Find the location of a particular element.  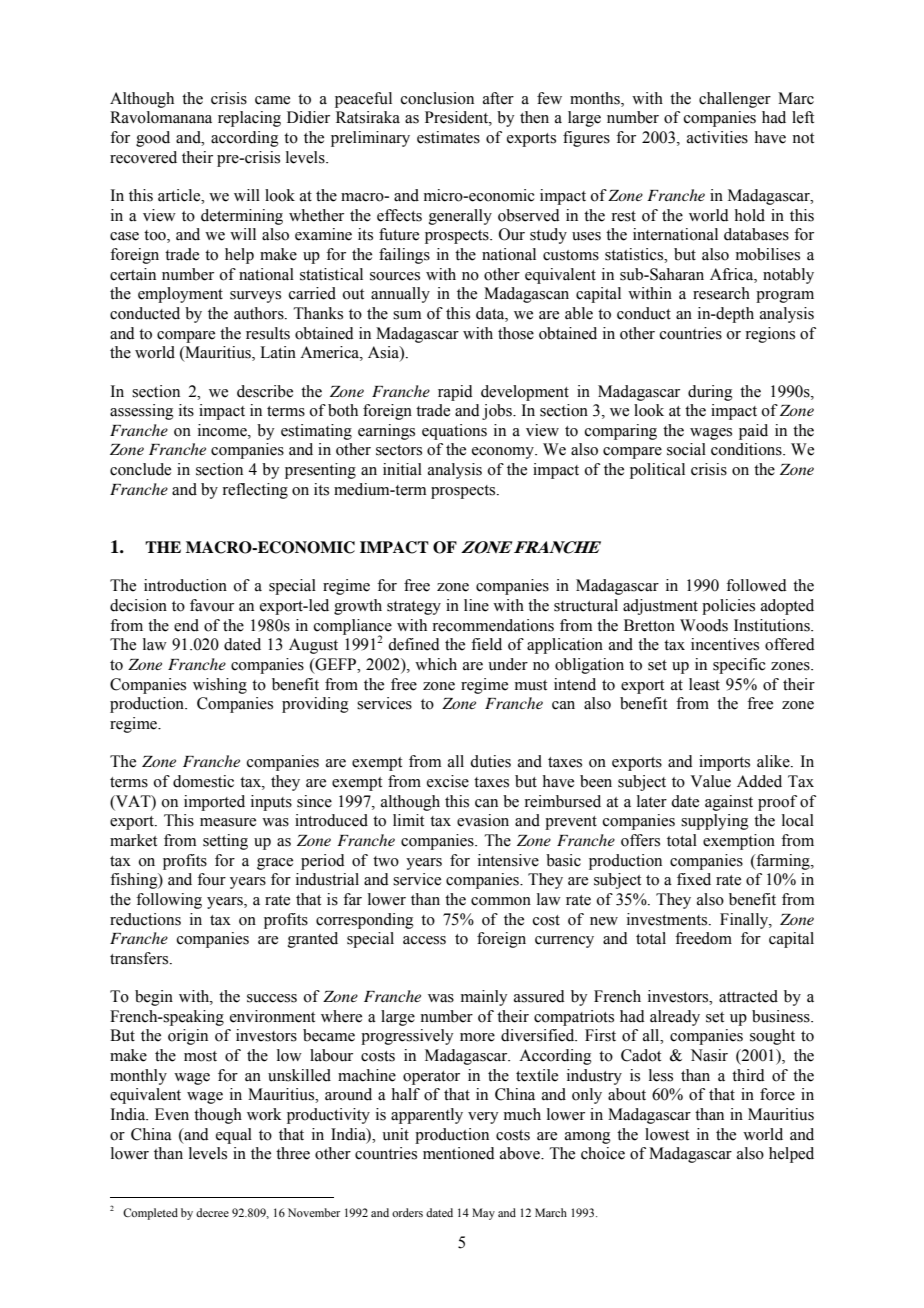

decree is located at coordinates (212, 1212).
